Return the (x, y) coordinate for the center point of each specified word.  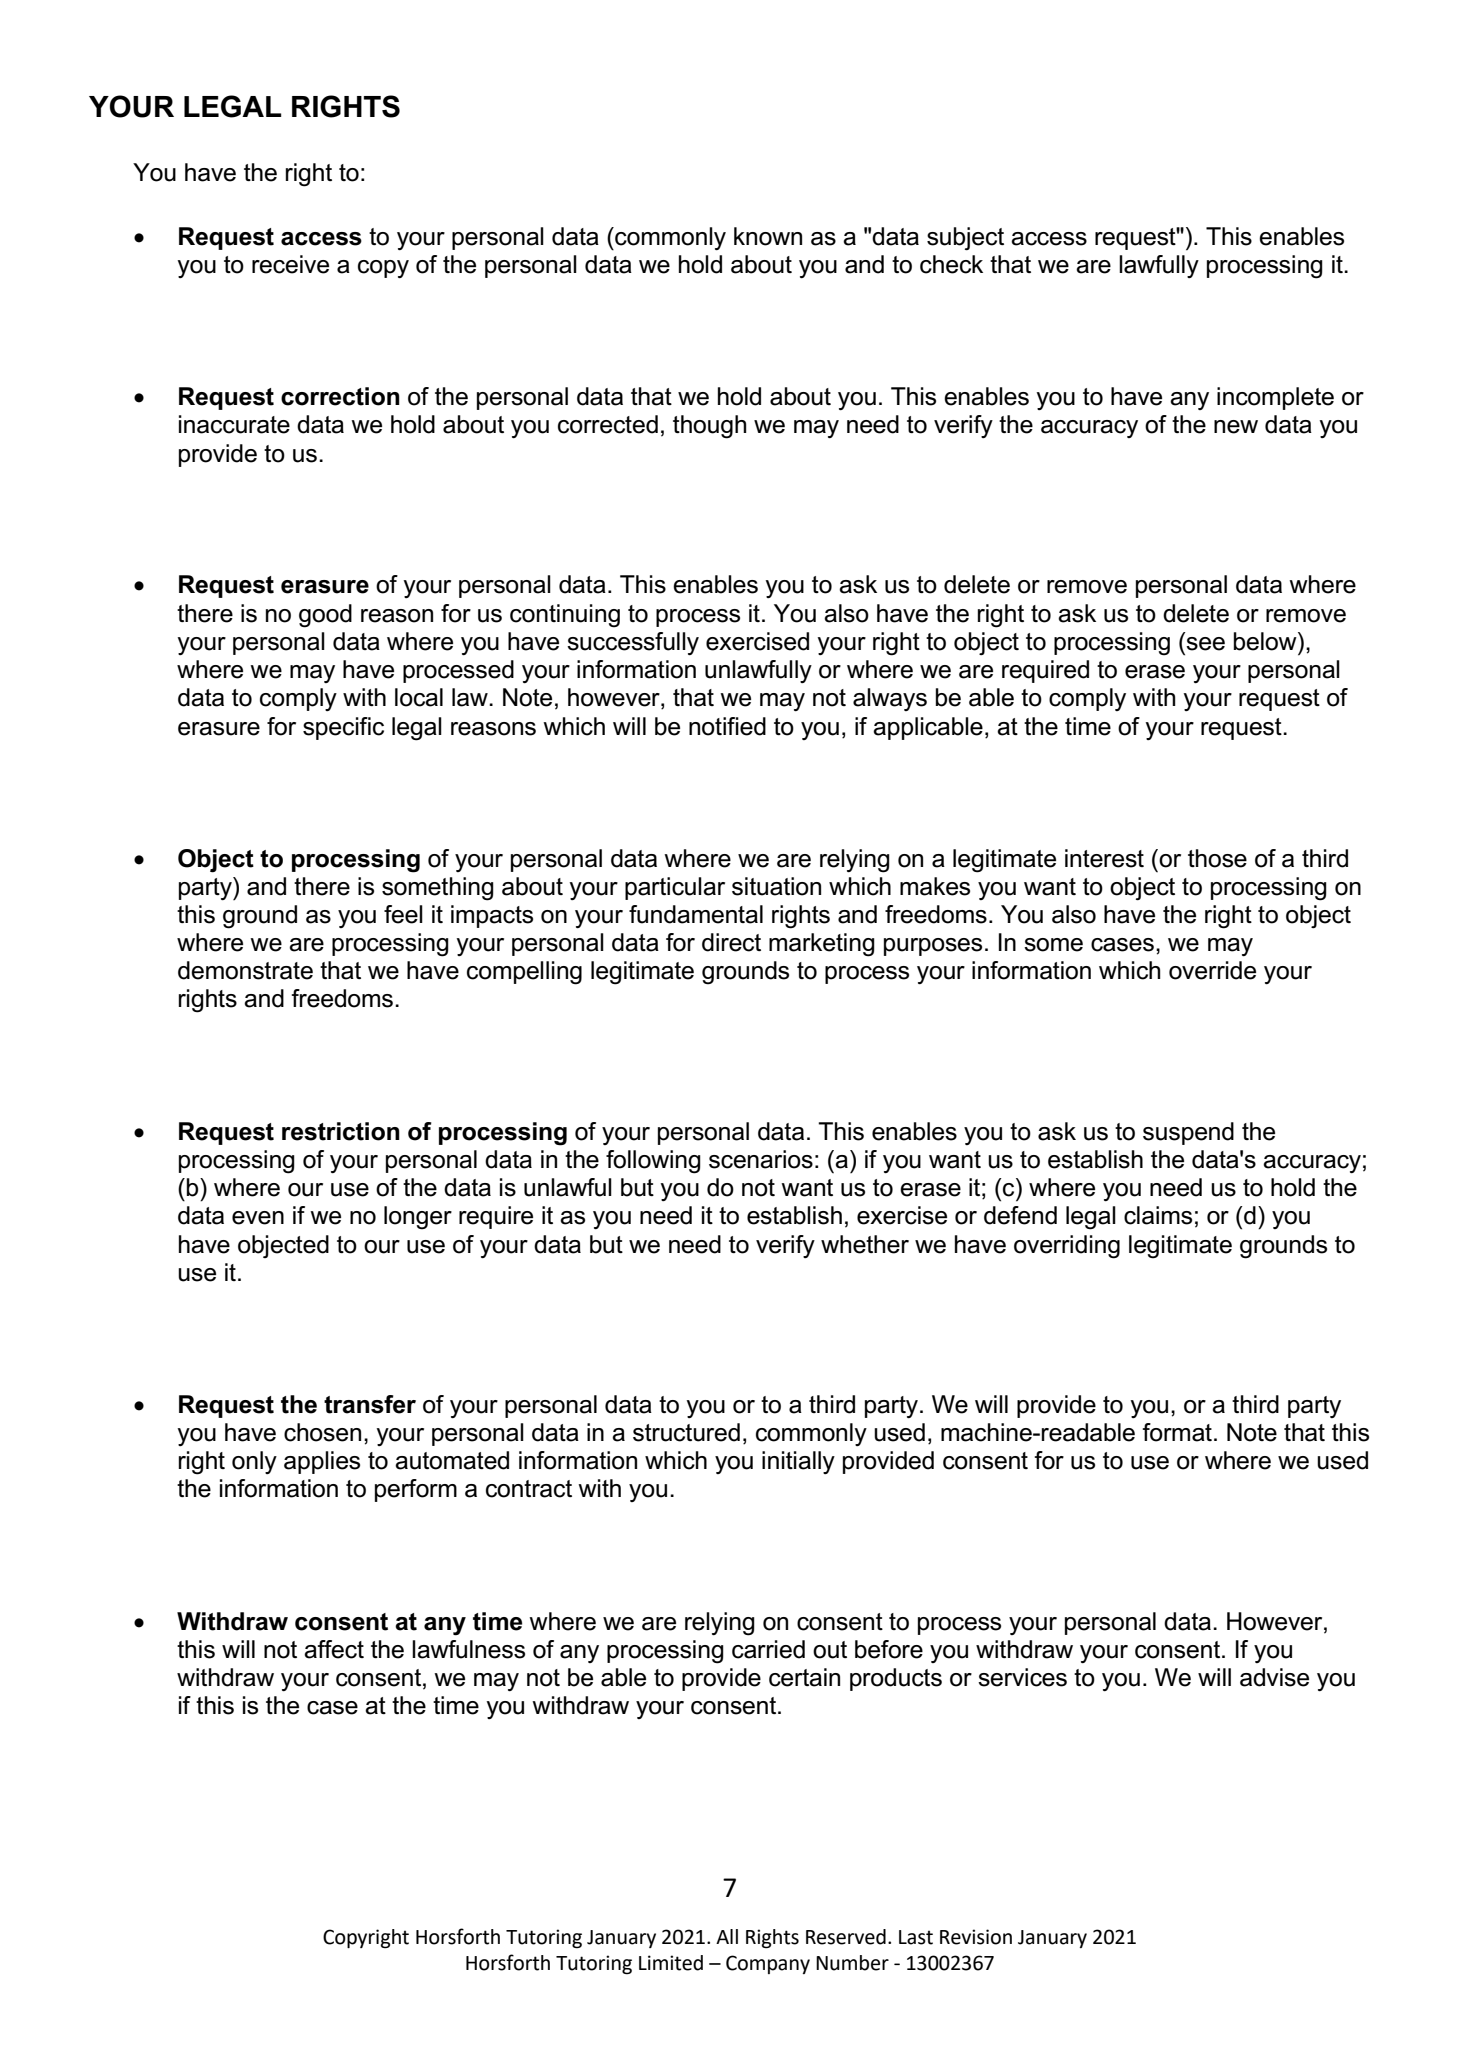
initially (798, 1462)
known (768, 236)
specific (343, 728)
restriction (341, 1131)
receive (290, 264)
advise (1274, 1677)
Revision (976, 1937)
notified (727, 726)
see (1205, 644)
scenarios (761, 1159)
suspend (1188, 1133)
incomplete (1275, 398)
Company (768, 1964)
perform (416, 1490)
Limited (671, 1963)
